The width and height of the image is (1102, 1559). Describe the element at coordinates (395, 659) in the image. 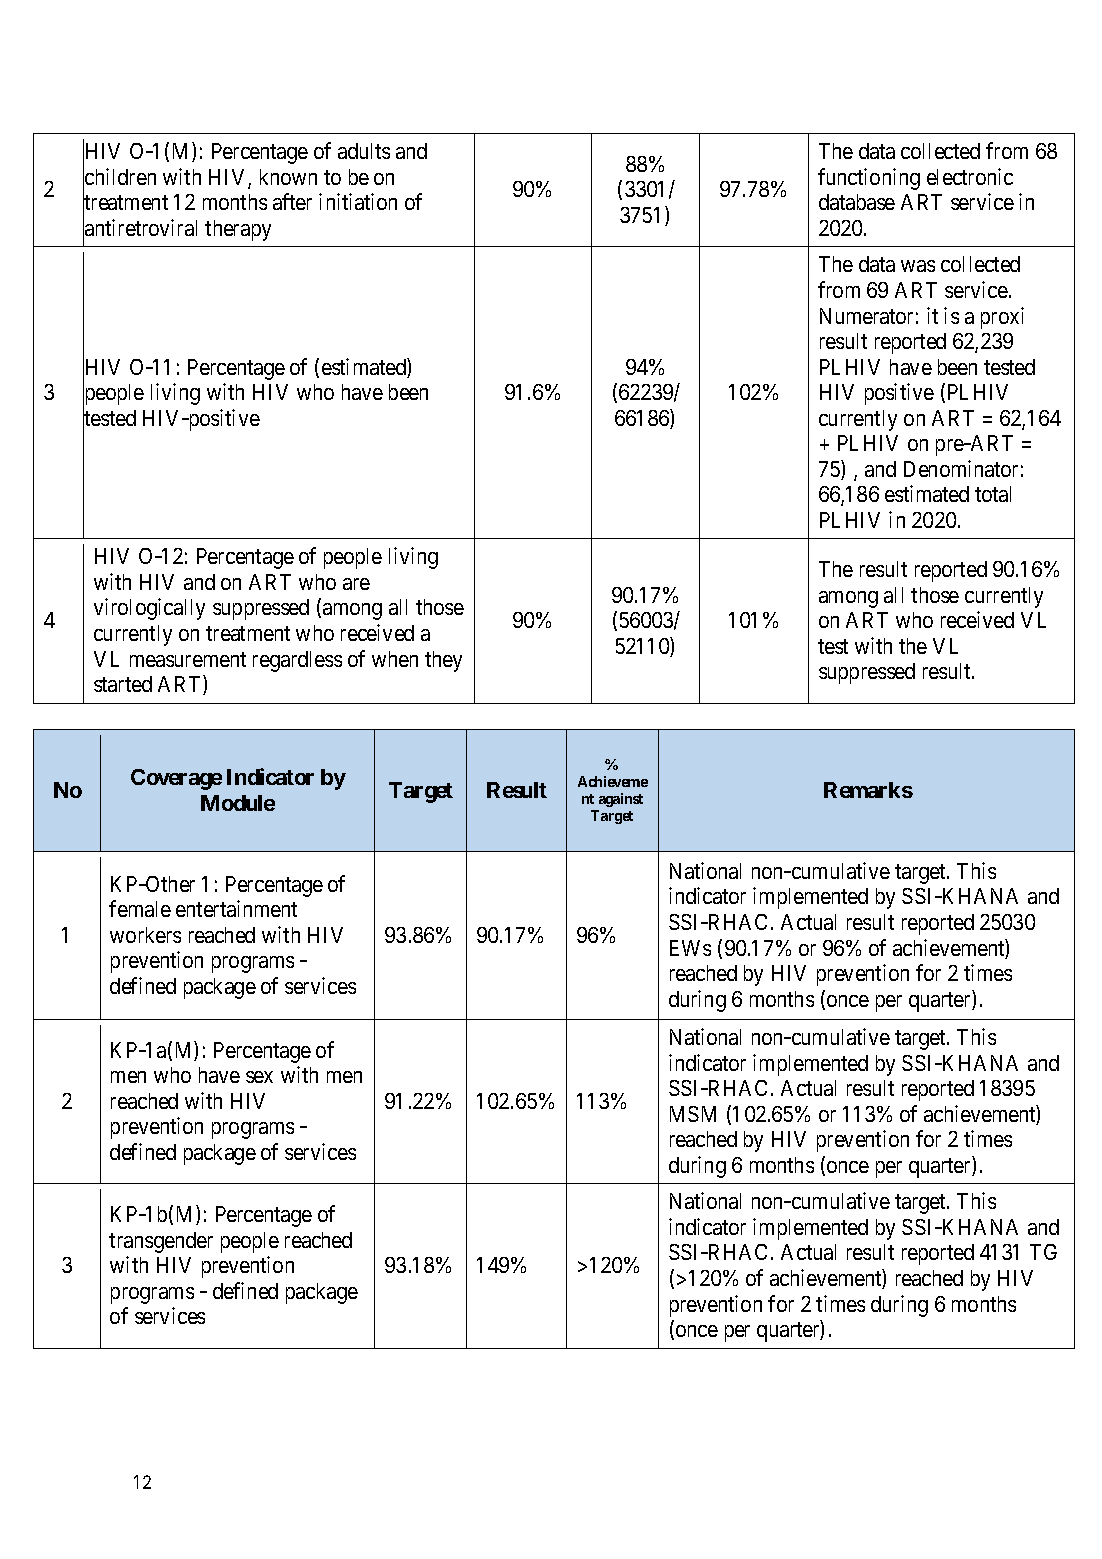

I see `when` at that location.
